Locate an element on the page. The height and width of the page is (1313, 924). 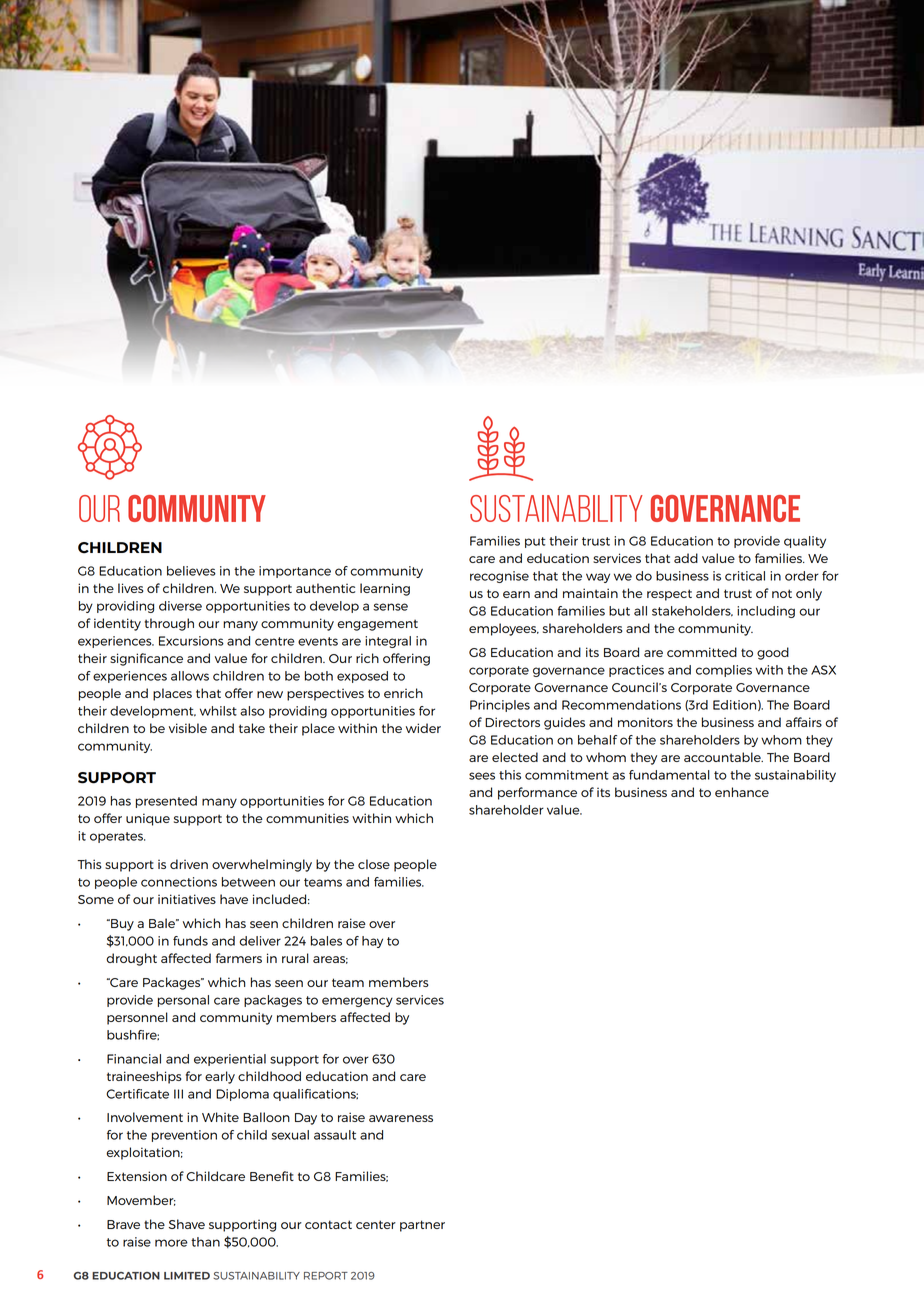
believes is located at coordinates (191, 571).
